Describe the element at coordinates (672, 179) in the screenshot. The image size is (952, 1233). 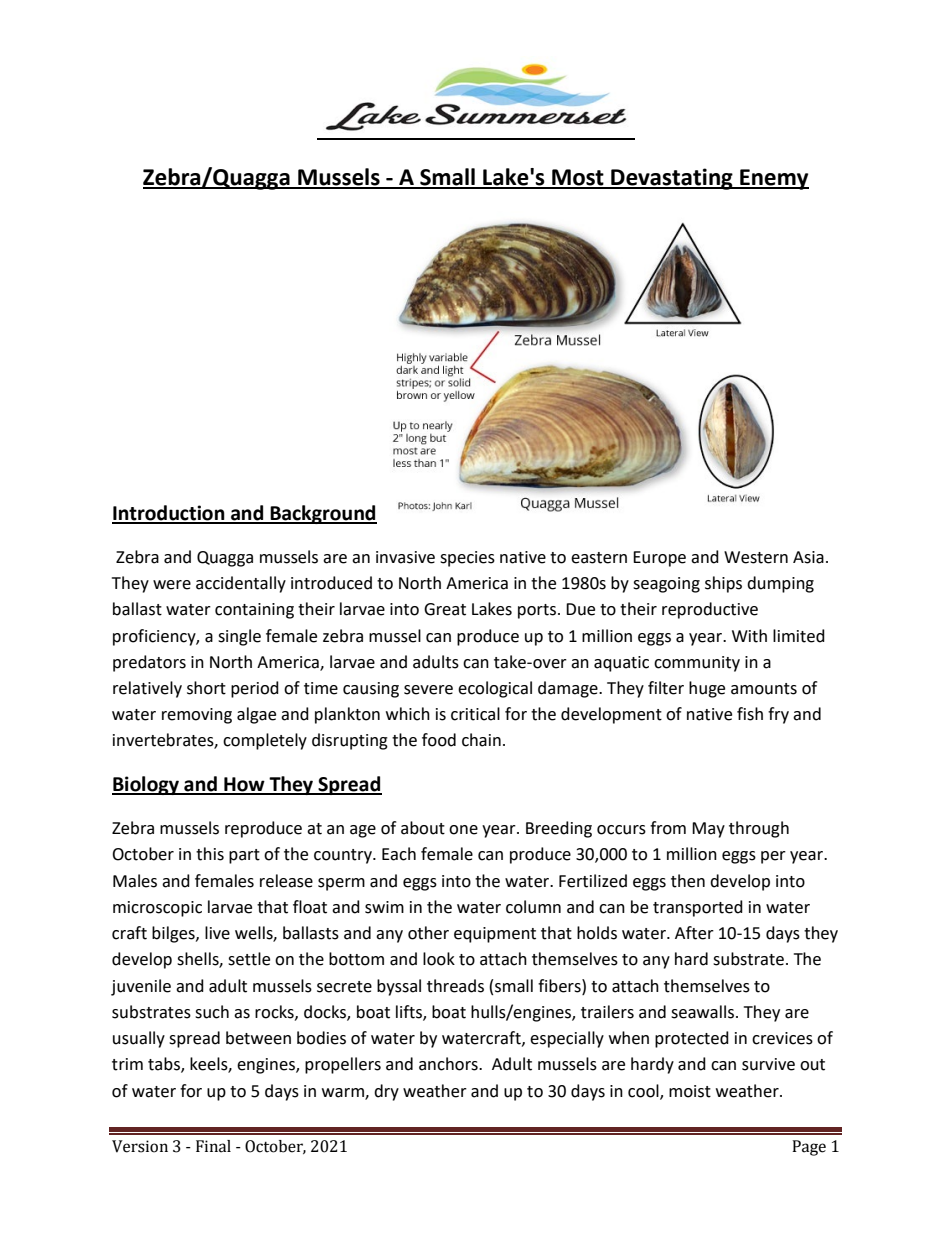
I see `Devastating` at that location.
